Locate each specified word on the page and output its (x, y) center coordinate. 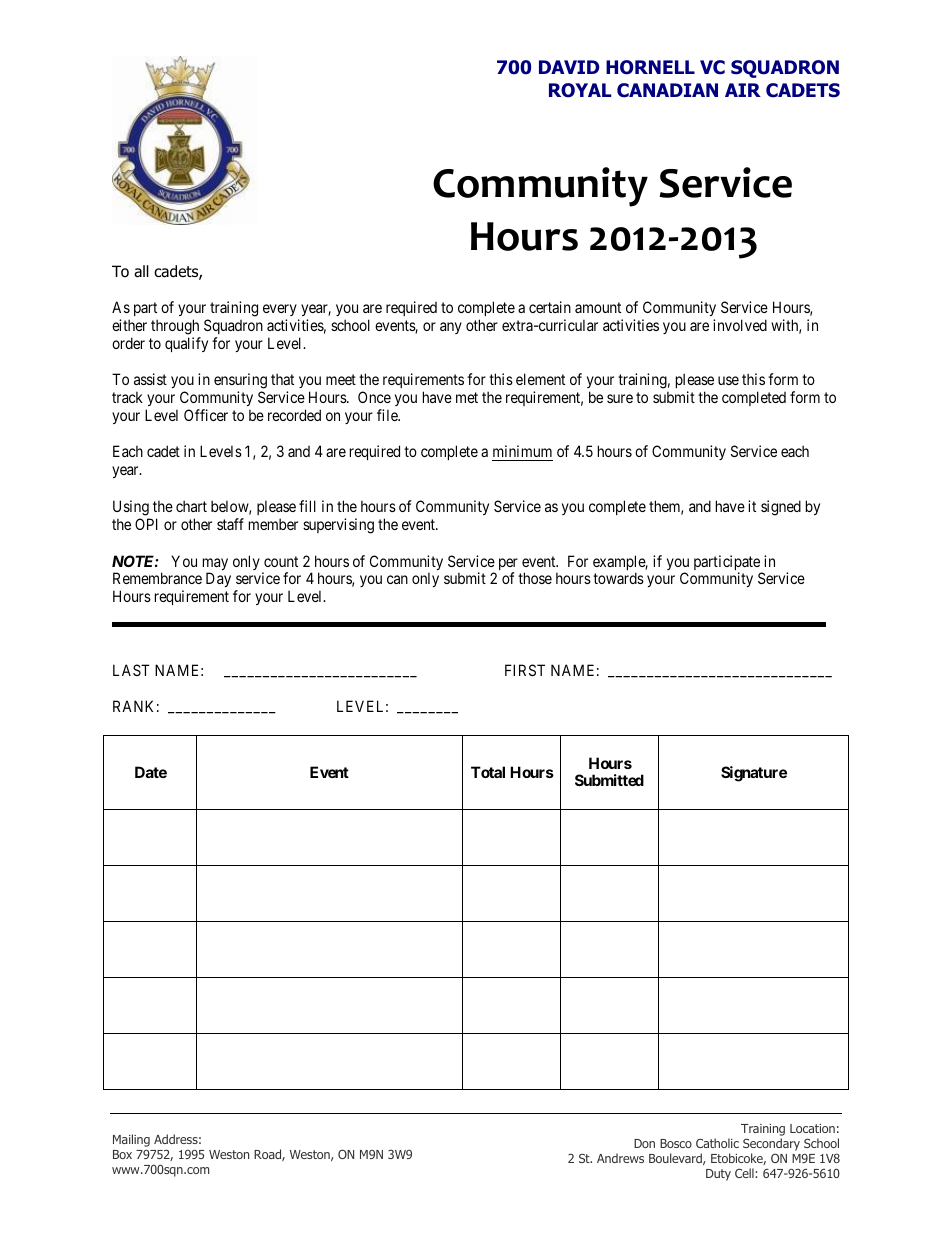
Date (151, 772)
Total (488, 772)
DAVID (569, 67)
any (451, 328)
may (215, 565)
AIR (743, 90)
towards (618, 578)
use (728, 380)
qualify (186, 344)
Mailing (131, 1140)
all (141, 271)
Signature (754, 774)
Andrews (620, 1158)
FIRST (525, 670)
